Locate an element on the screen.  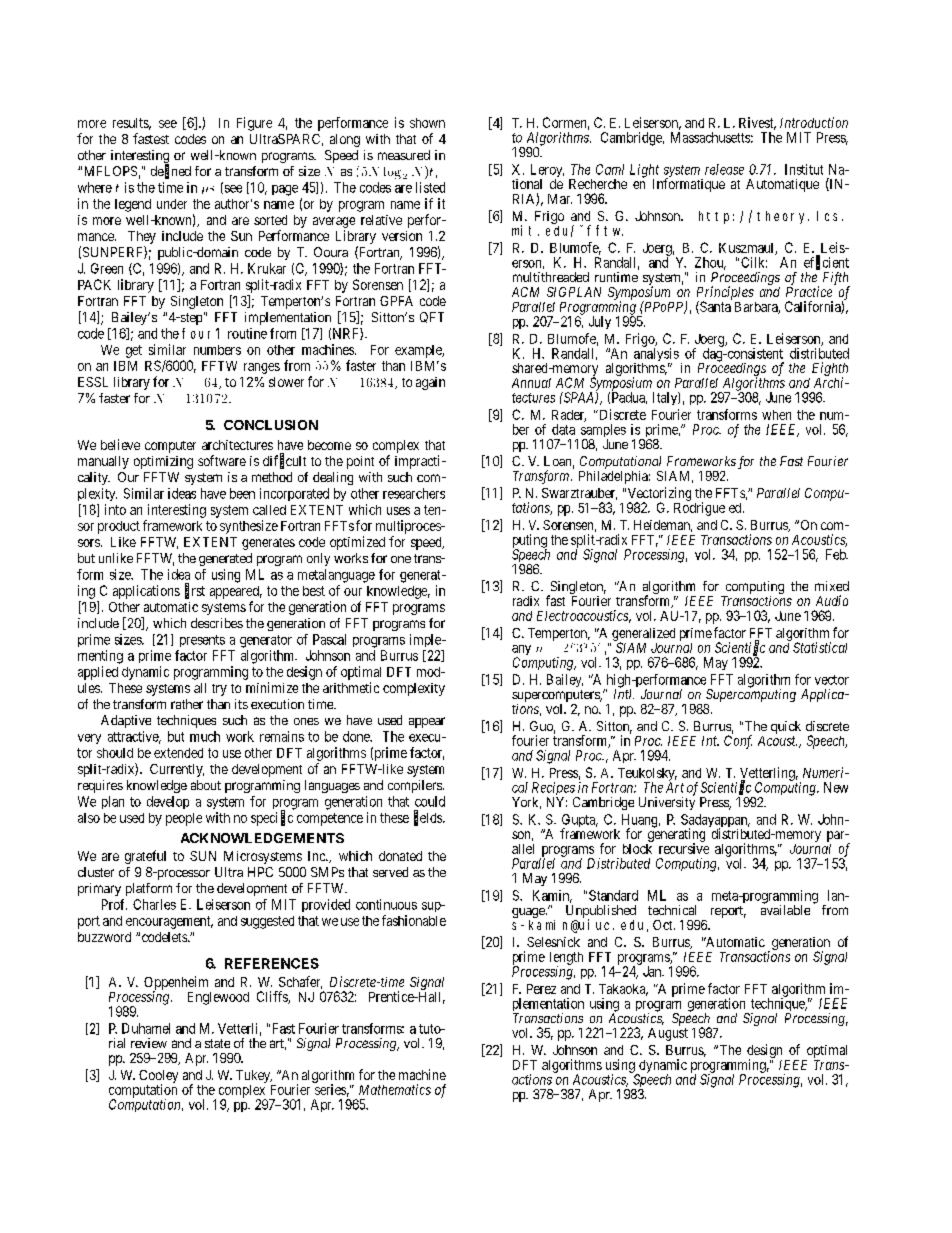
any is located at coordinates (521, 651).
